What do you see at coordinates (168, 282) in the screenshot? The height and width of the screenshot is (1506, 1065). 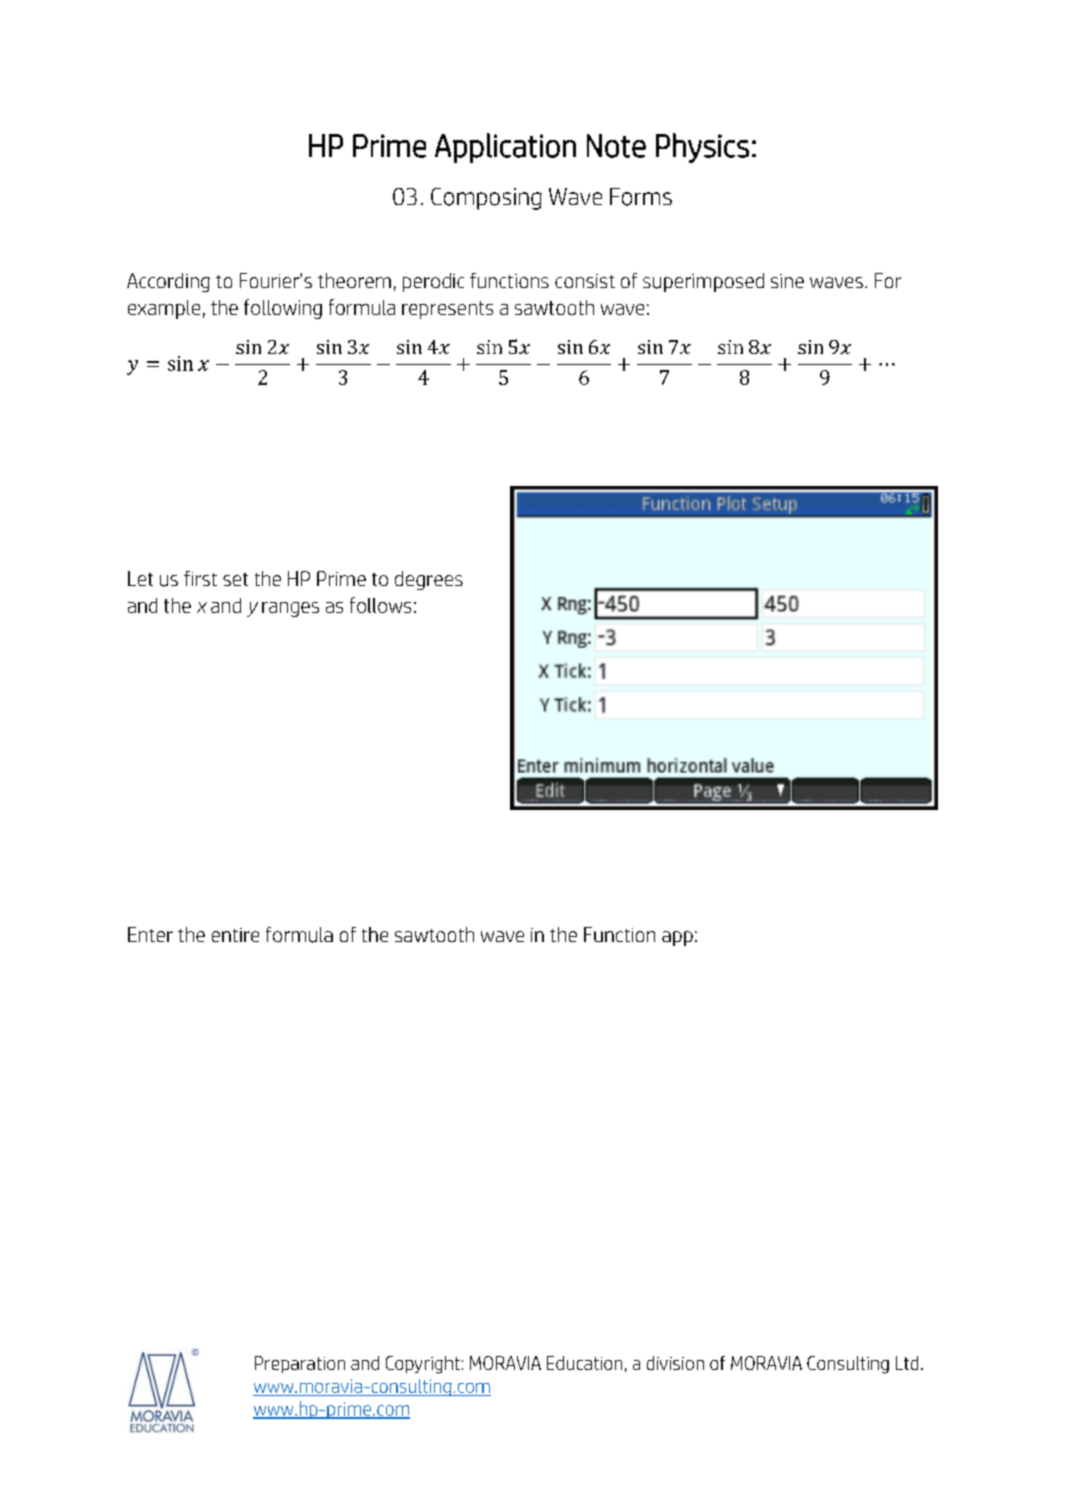 I see `According` at bounding box center [168, 282].
